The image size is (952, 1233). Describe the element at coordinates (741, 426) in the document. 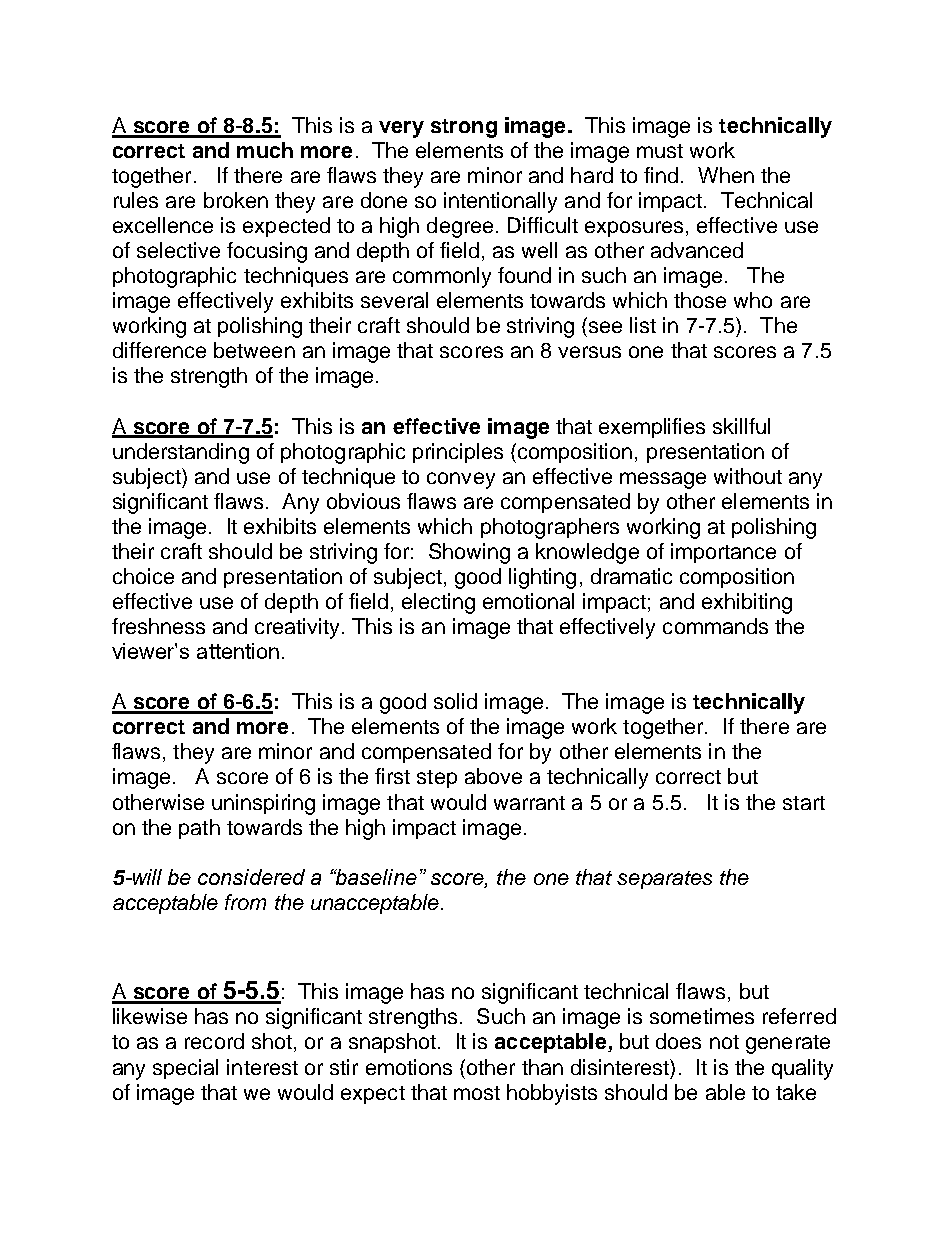

I see `skillful` at that location.
